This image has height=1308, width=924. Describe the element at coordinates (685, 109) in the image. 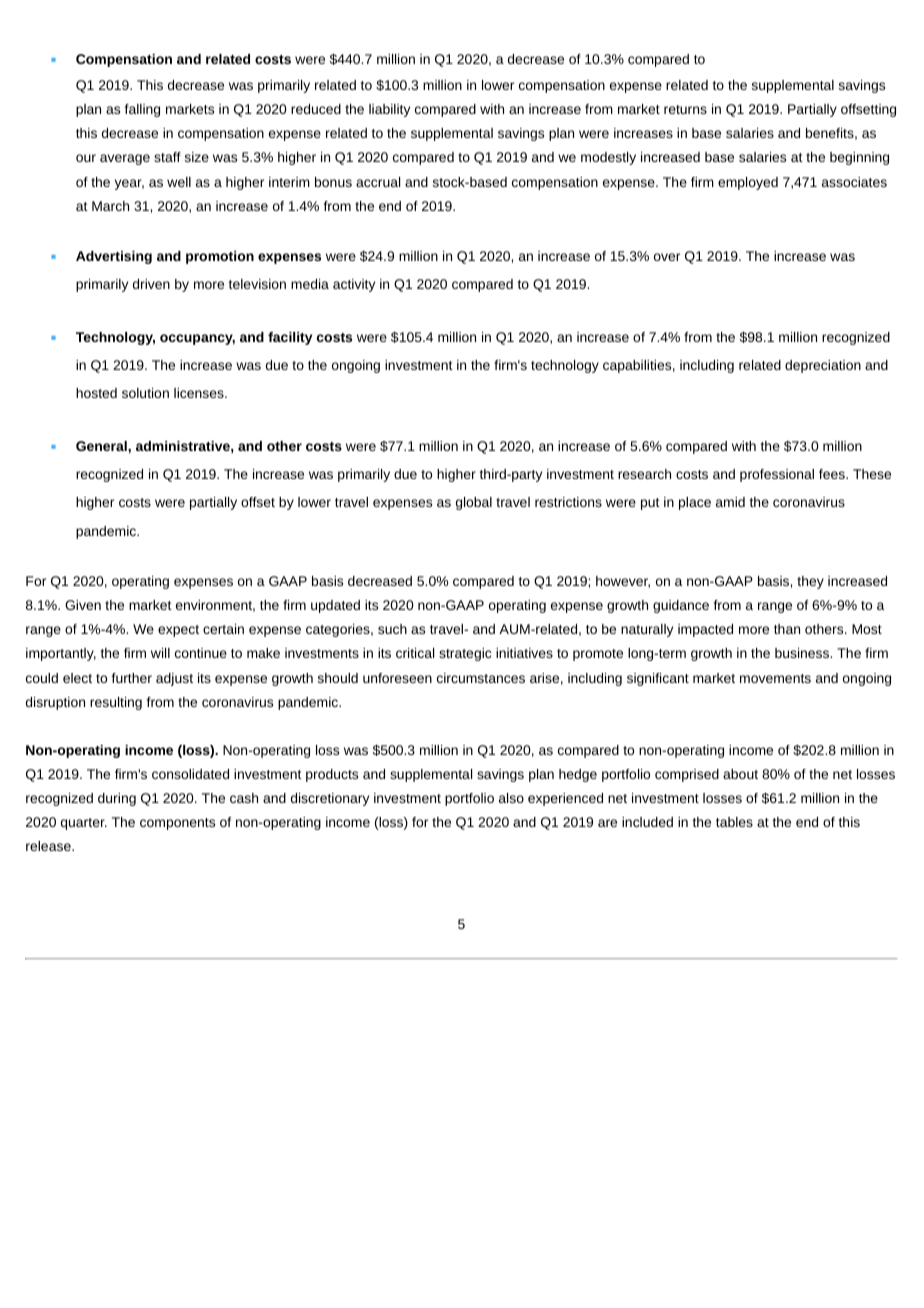

I see `returns` at that location.
